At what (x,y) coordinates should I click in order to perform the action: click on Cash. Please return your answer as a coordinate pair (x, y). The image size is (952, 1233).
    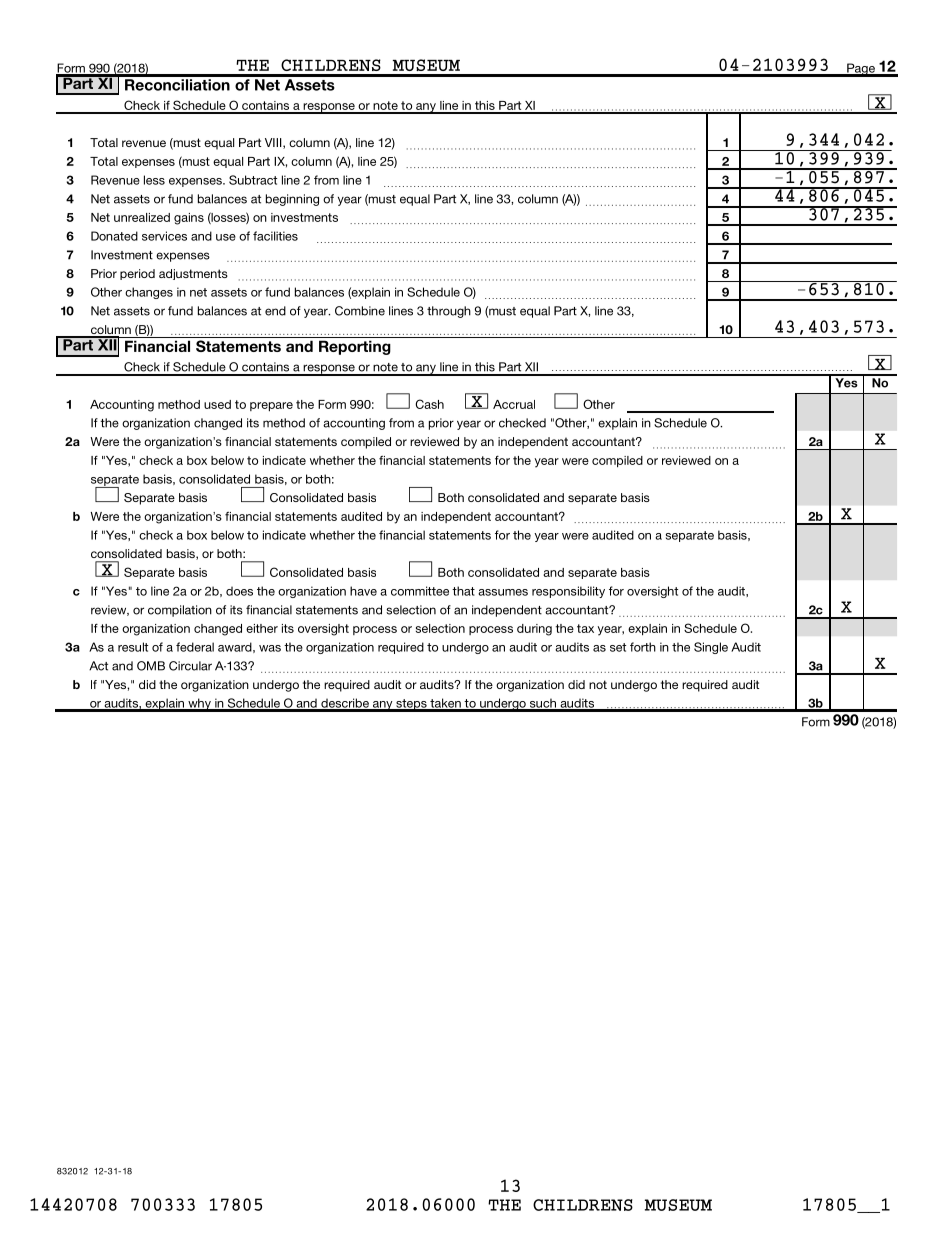
    Looking at the image, I should click on (429, 404).
